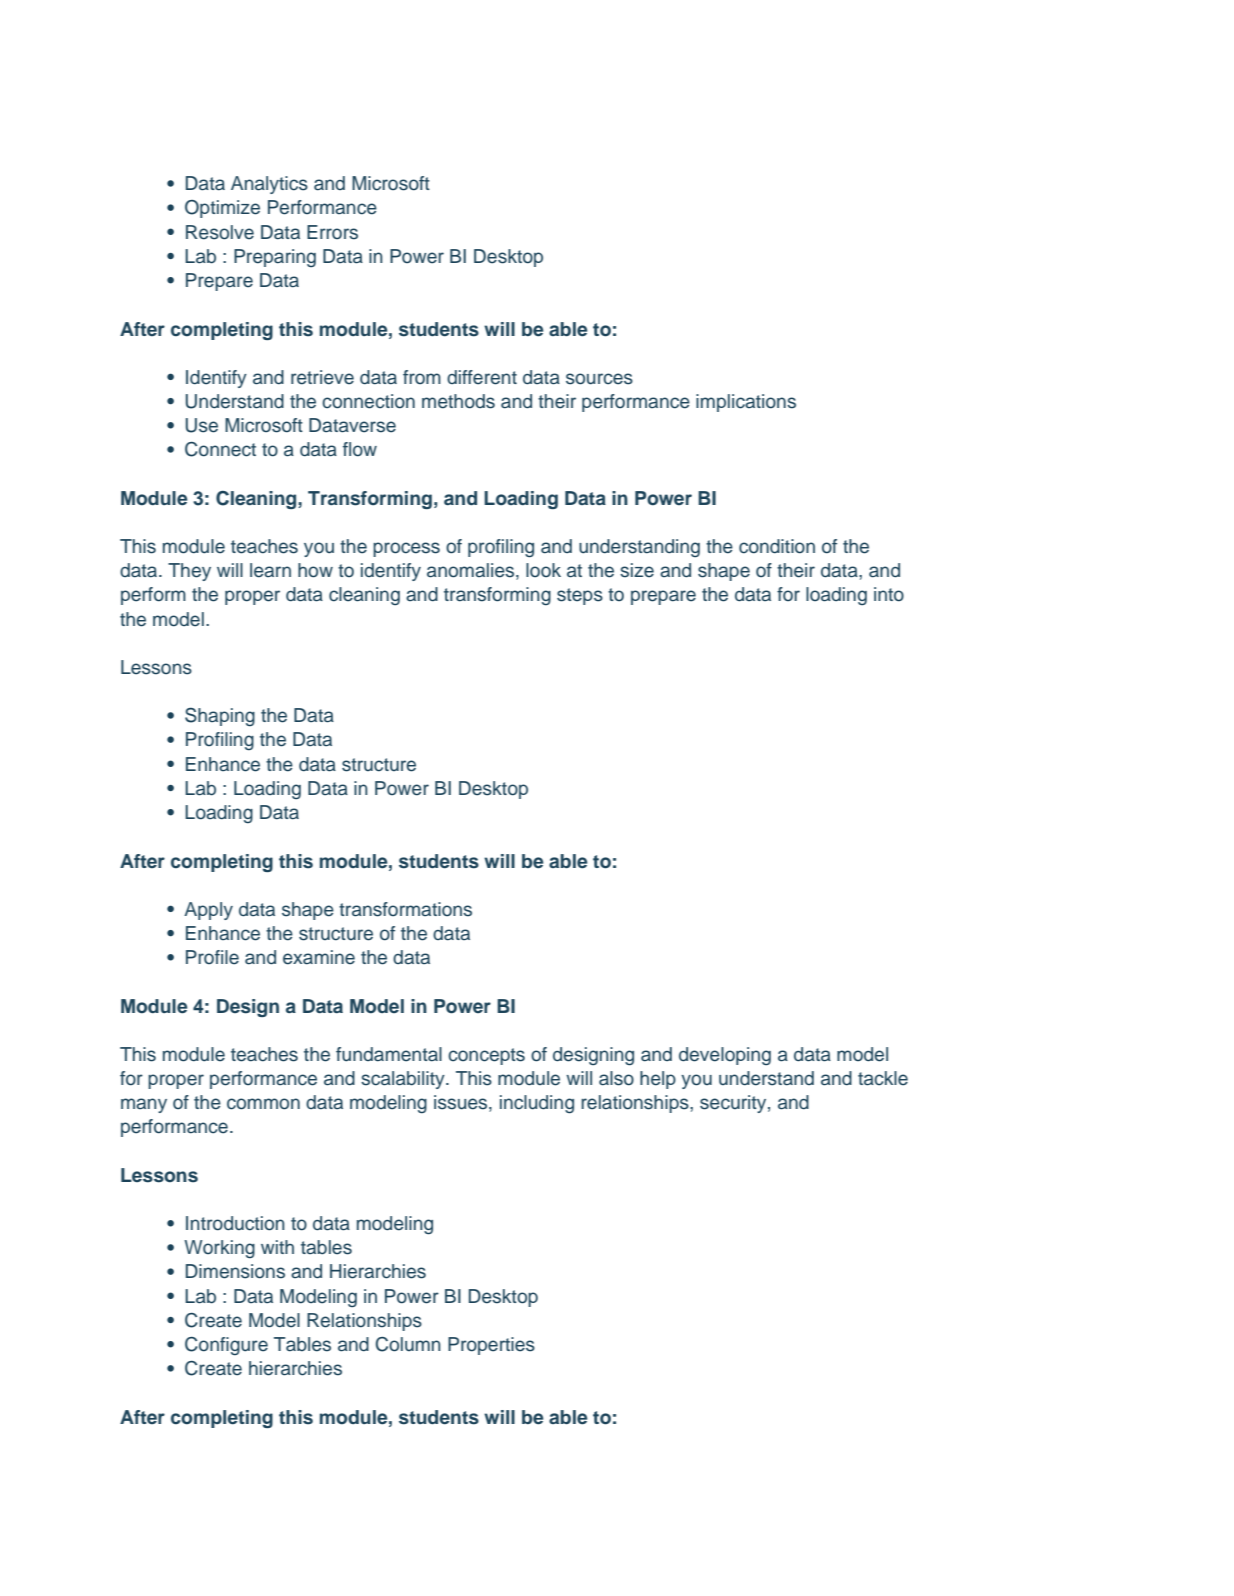 This screenshot has height=1596, width=1234. Describe the element at coordinates (405, 909) in the screenshot. I see `transformations` at that location.
